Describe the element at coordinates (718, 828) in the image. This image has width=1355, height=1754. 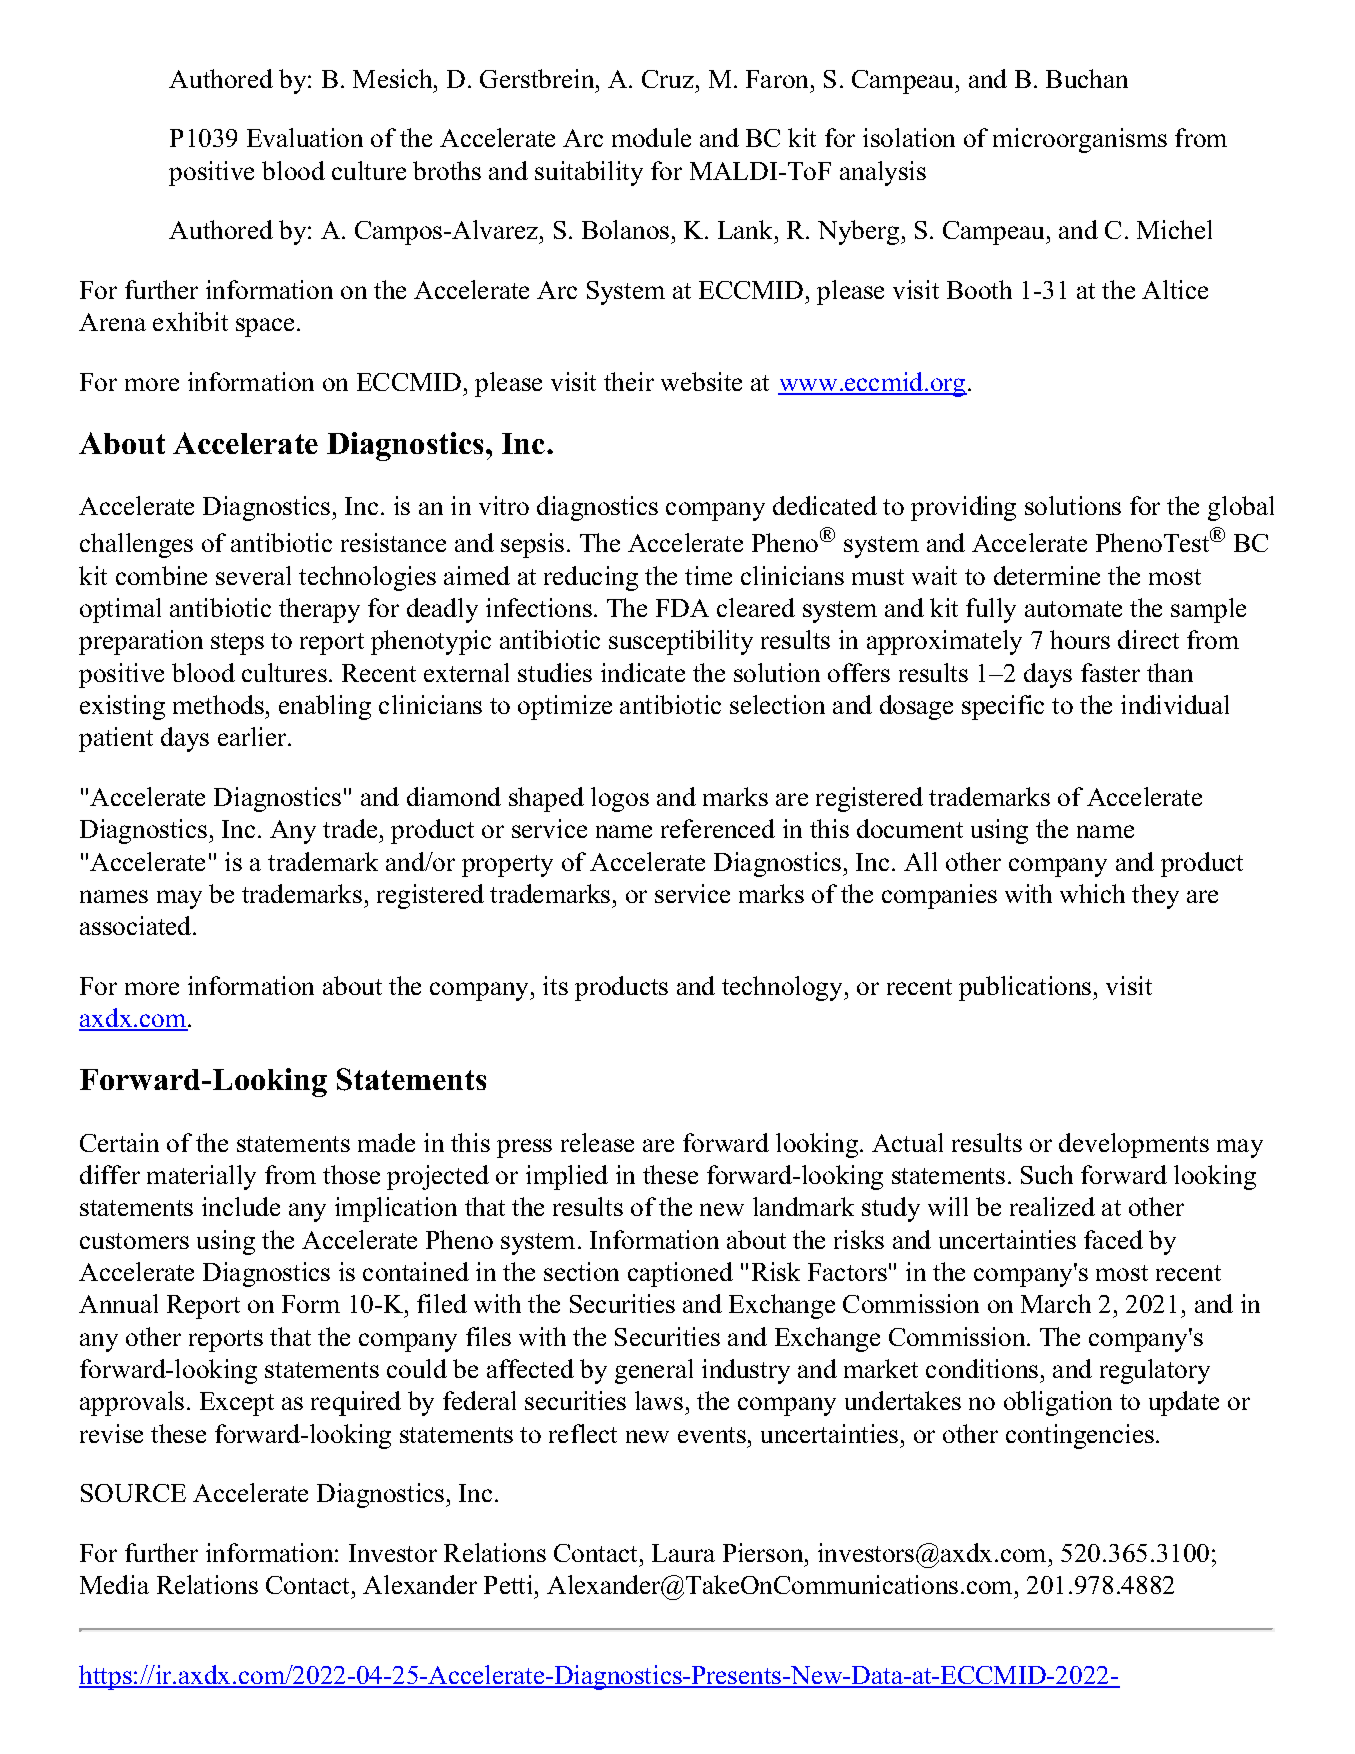
I see `referenced` at that location.
